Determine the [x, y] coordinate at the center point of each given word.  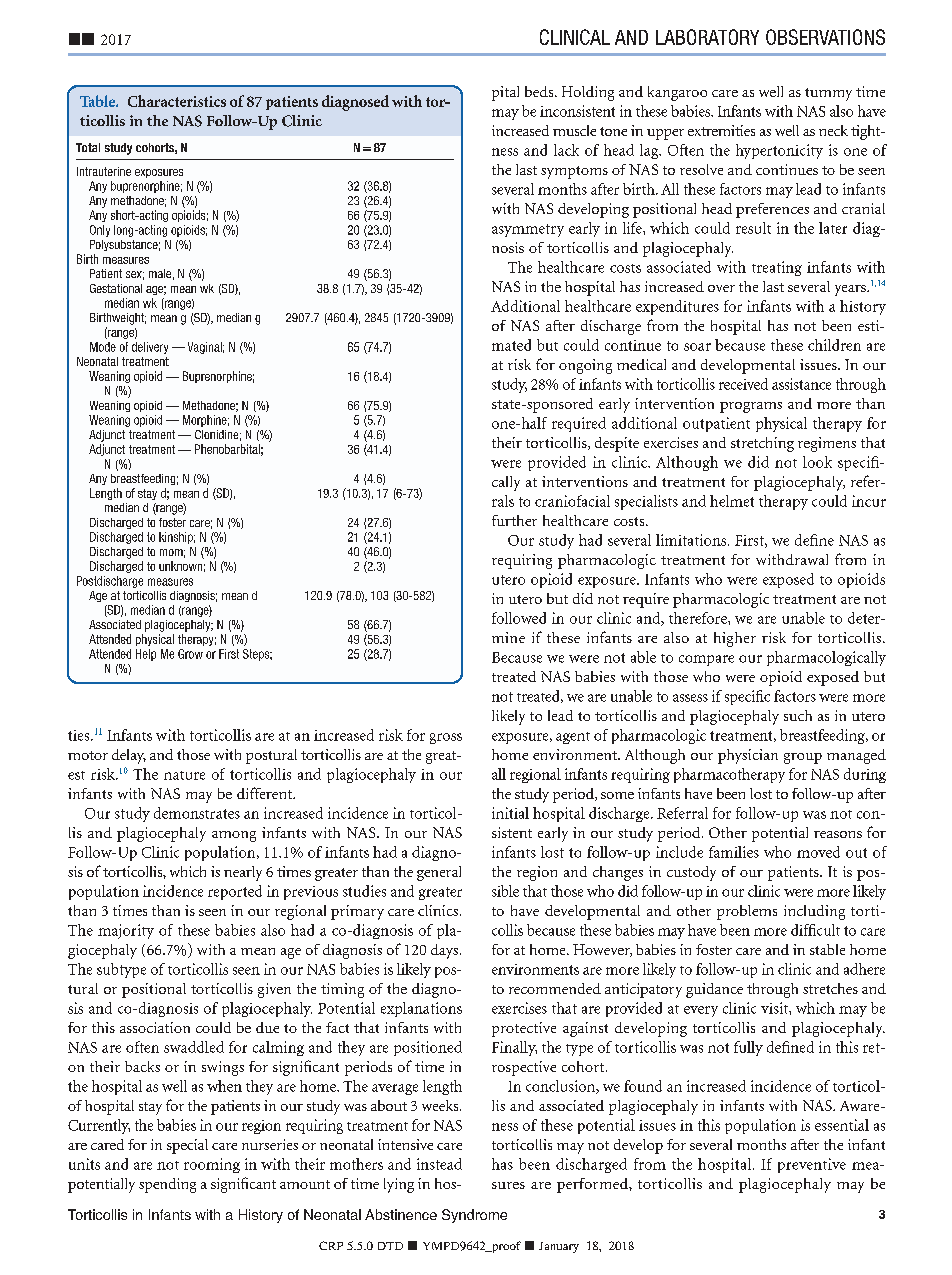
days [446, 951]
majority [126, 931]
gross [446, 738]
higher [735, 639]
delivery [150, 348]
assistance [801, 384]
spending [167, 1185]
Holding [588, 93]
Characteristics [177, 101]
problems [747, 912]
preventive [812, 1165]
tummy [828, 94]
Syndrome [474, 1216]
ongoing [585, 366]
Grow [190, 654]
